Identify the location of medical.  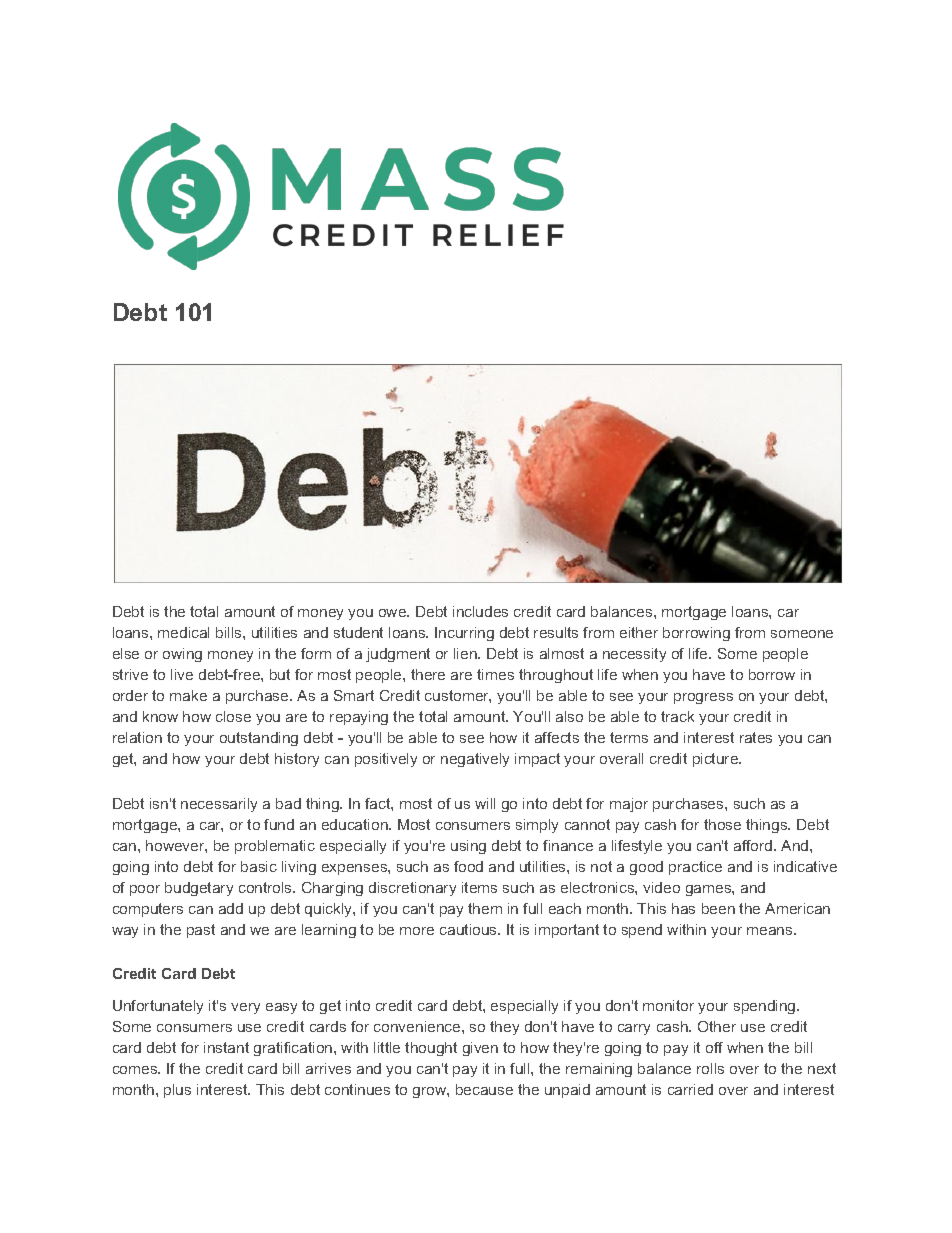
(183, 632).
